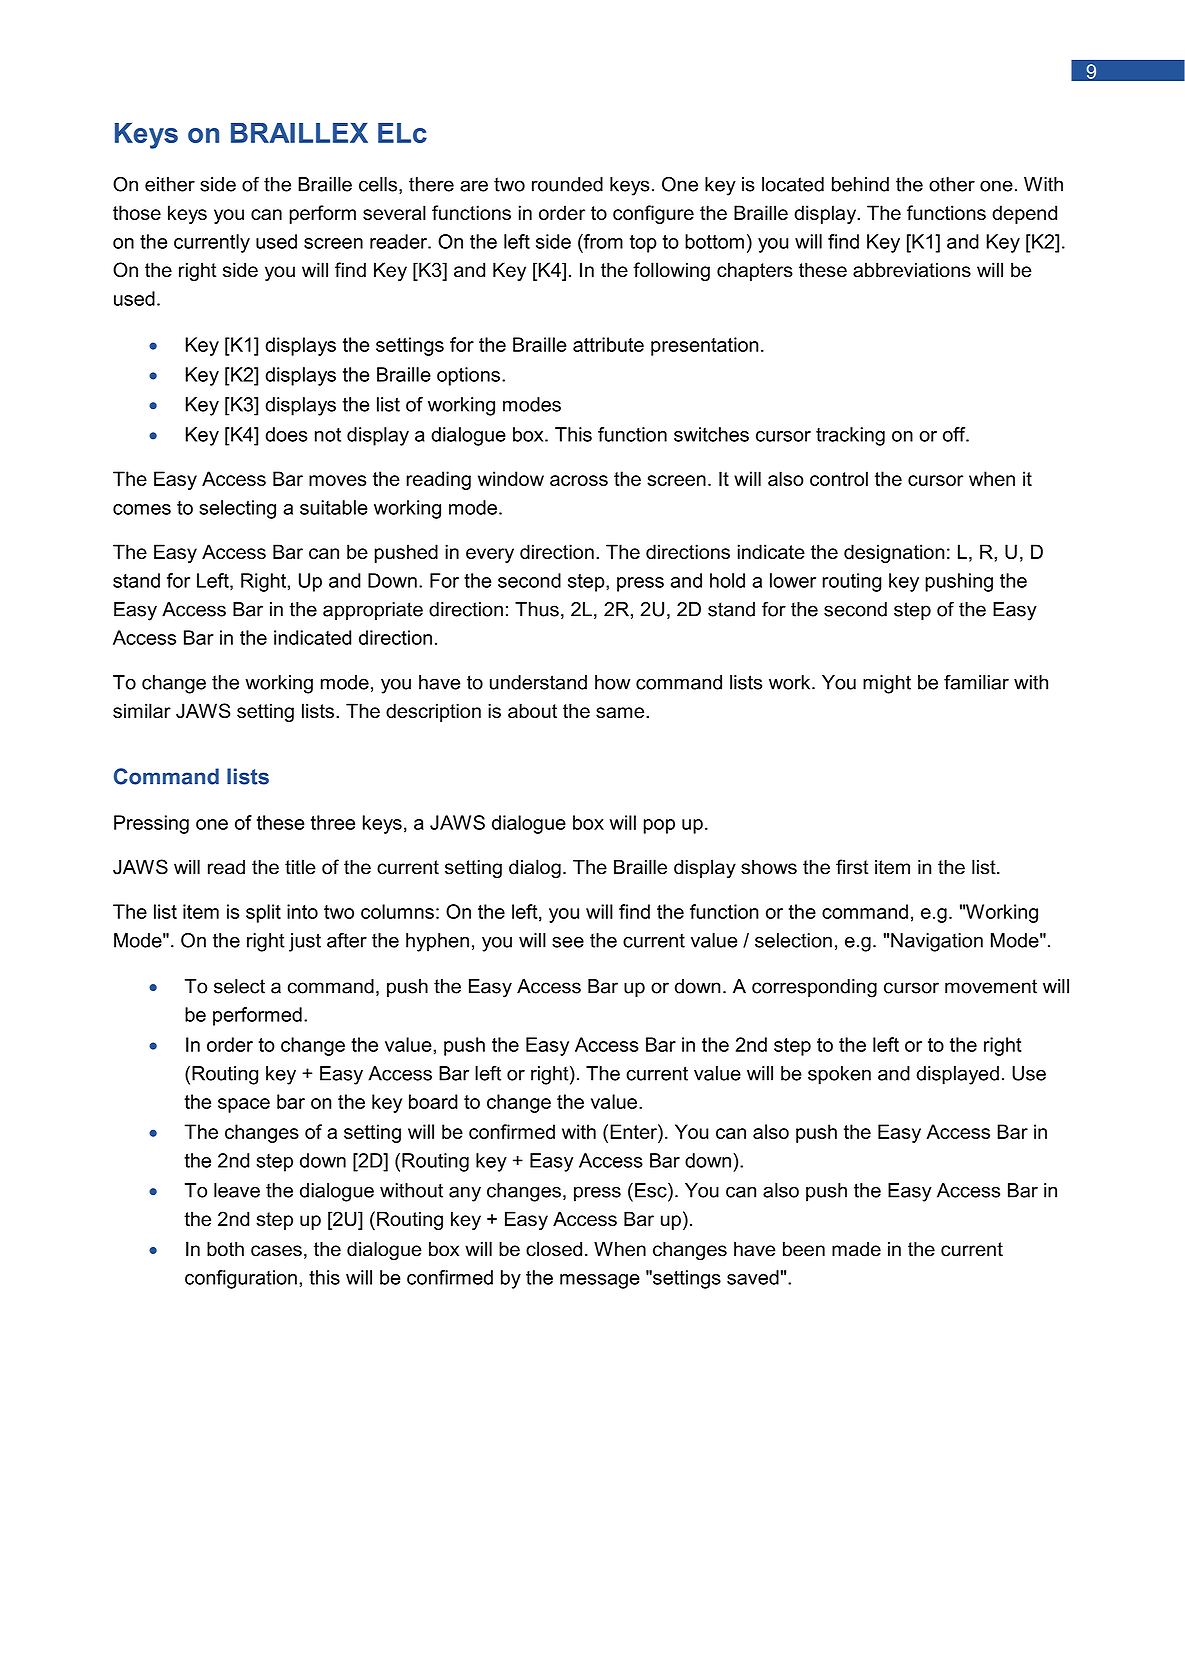  Describe the element at coordinates (568, 942) in the image. I see `see` at that location.
